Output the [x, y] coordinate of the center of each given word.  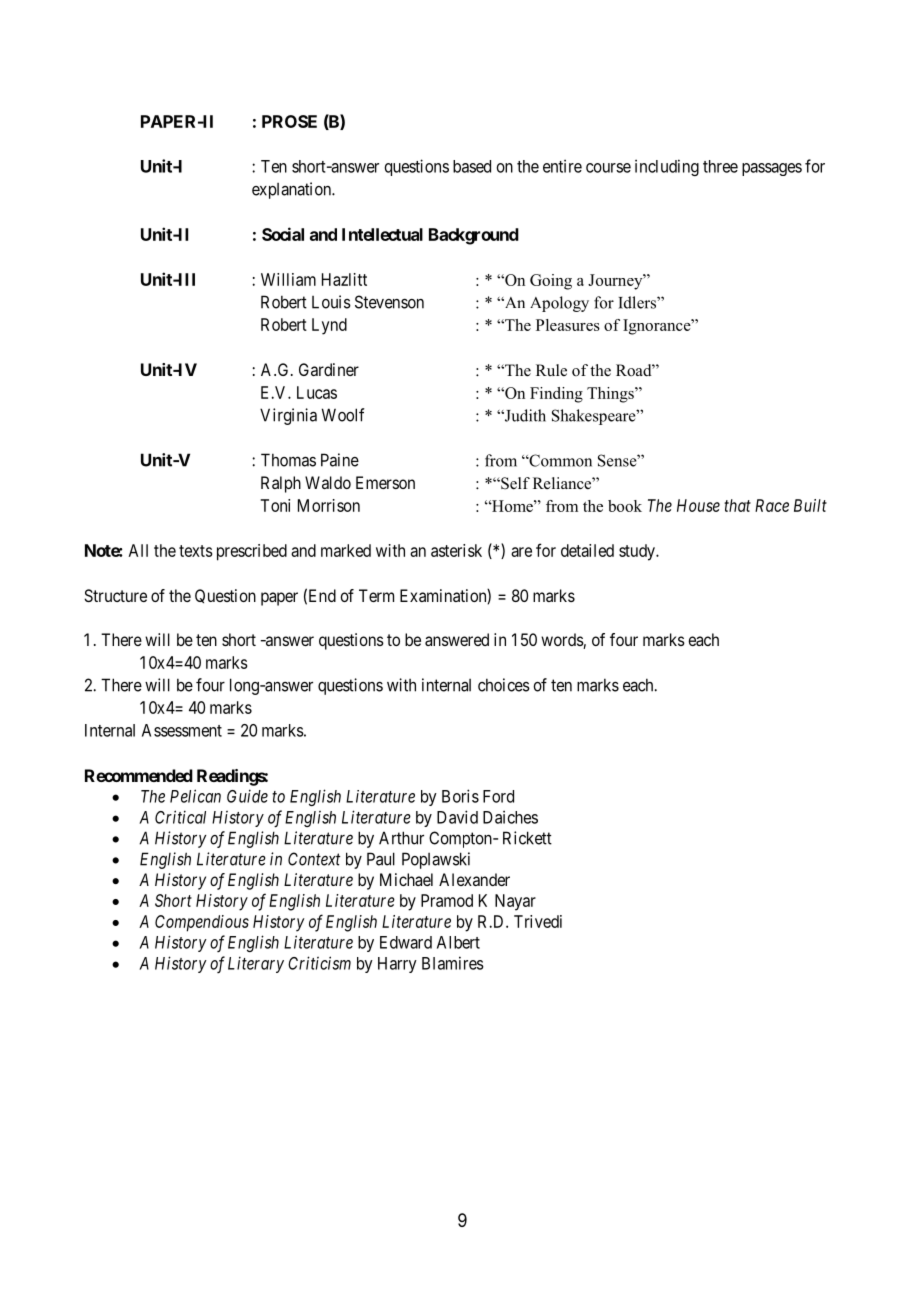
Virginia [288, 416]
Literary [256, 964]
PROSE [289, 121]
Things [611, 395]
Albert [458, 942]
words [562, 641]
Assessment [182, 730]
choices [504, 685]
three [720, 166]
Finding [556, 395]
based [472, 166]
